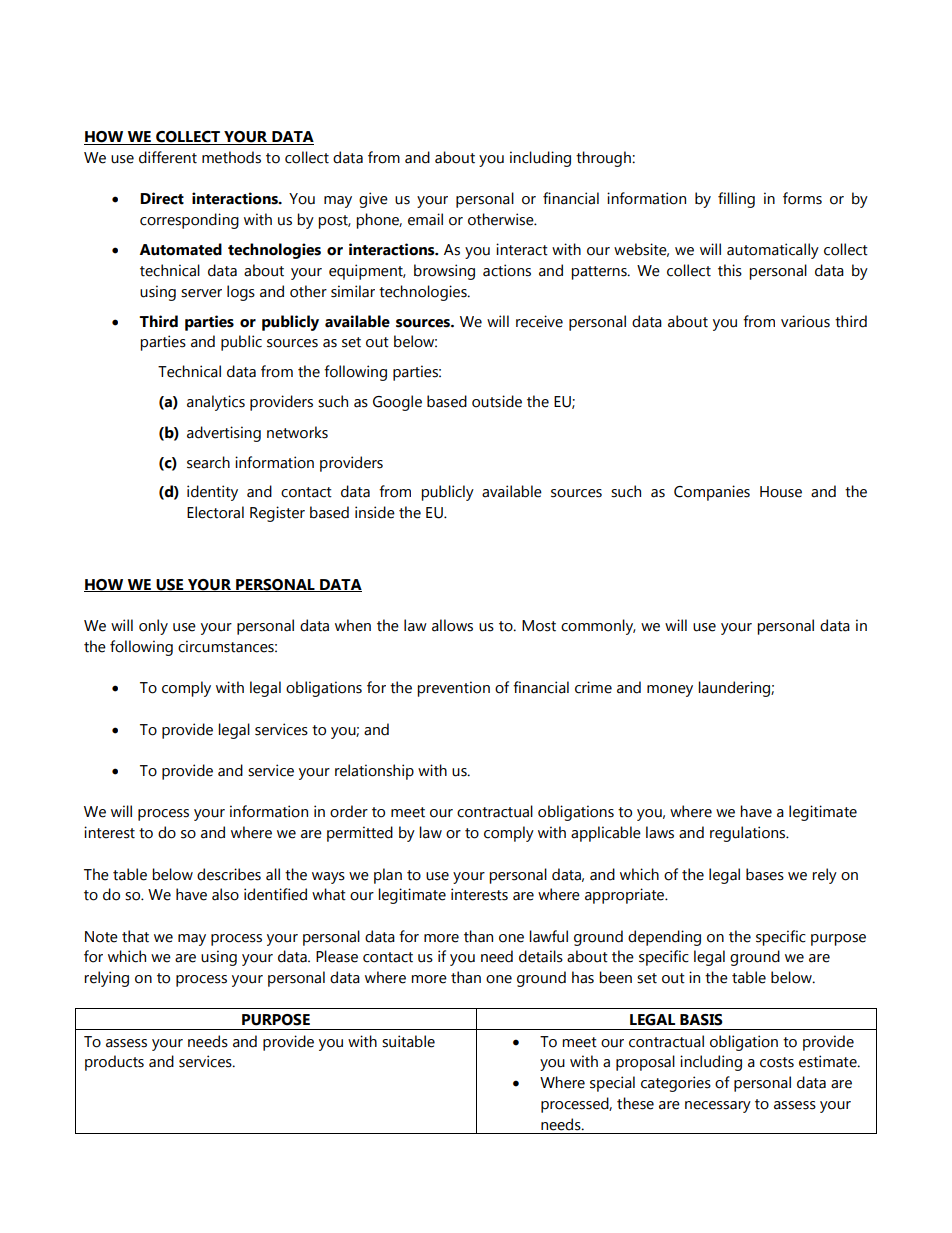 This screenshot has height=1233, width=952. Describe the element at coordinates (114, 1063) in the screenshot. I see `products` at that location.
